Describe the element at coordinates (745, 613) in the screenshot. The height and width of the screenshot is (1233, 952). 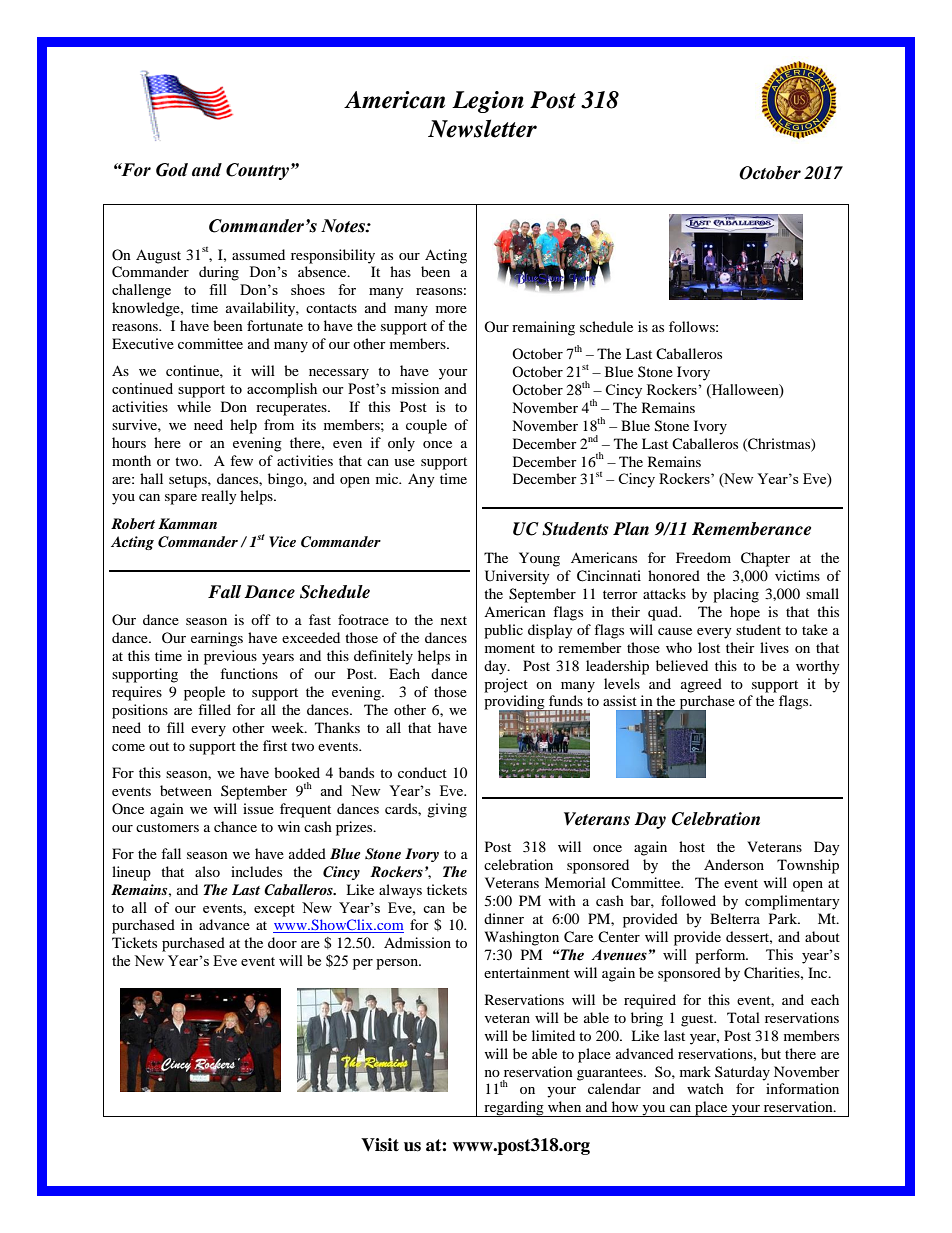
I see `hope` at that location.
